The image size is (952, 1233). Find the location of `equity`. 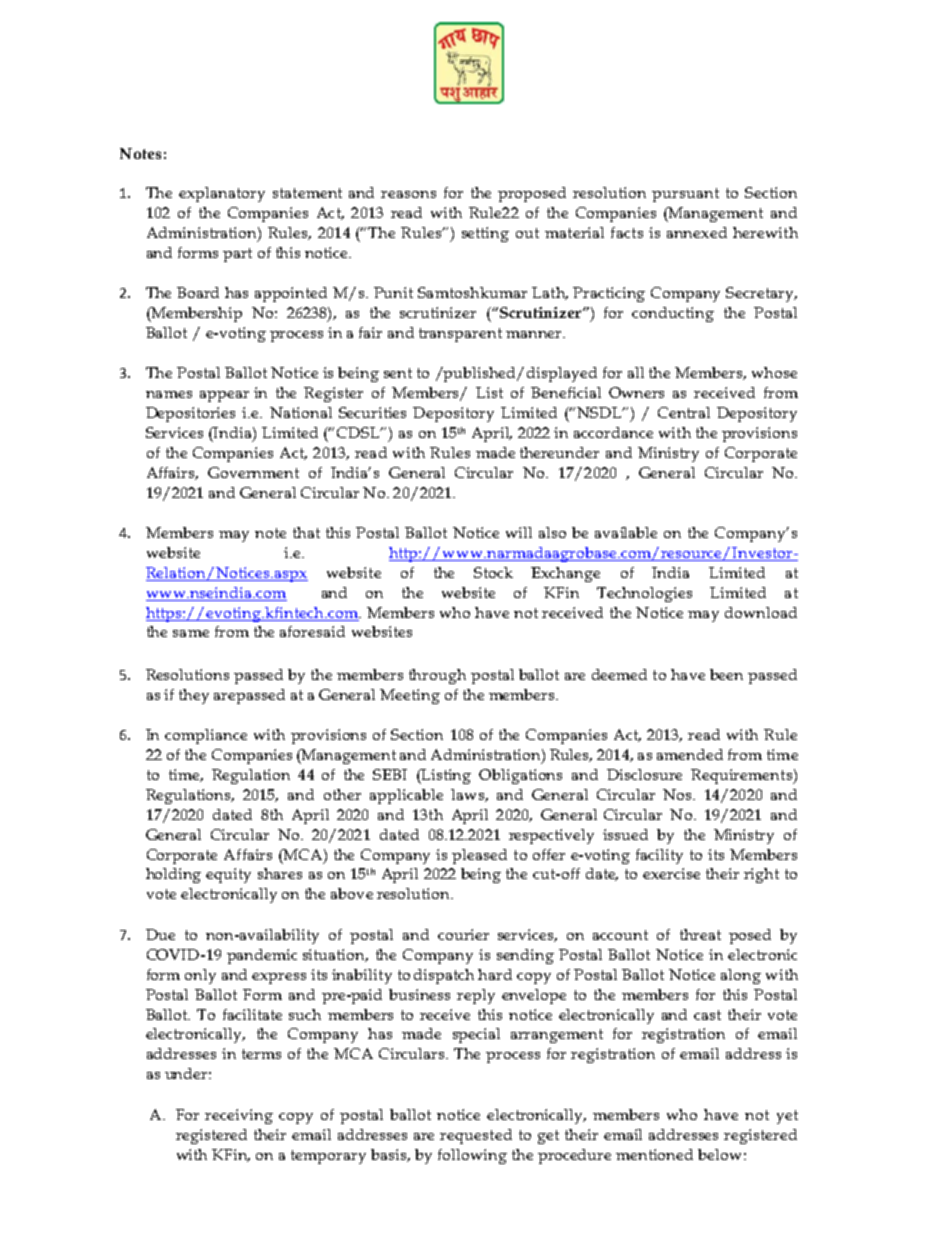

equity is located at coordinates (228, 875).
